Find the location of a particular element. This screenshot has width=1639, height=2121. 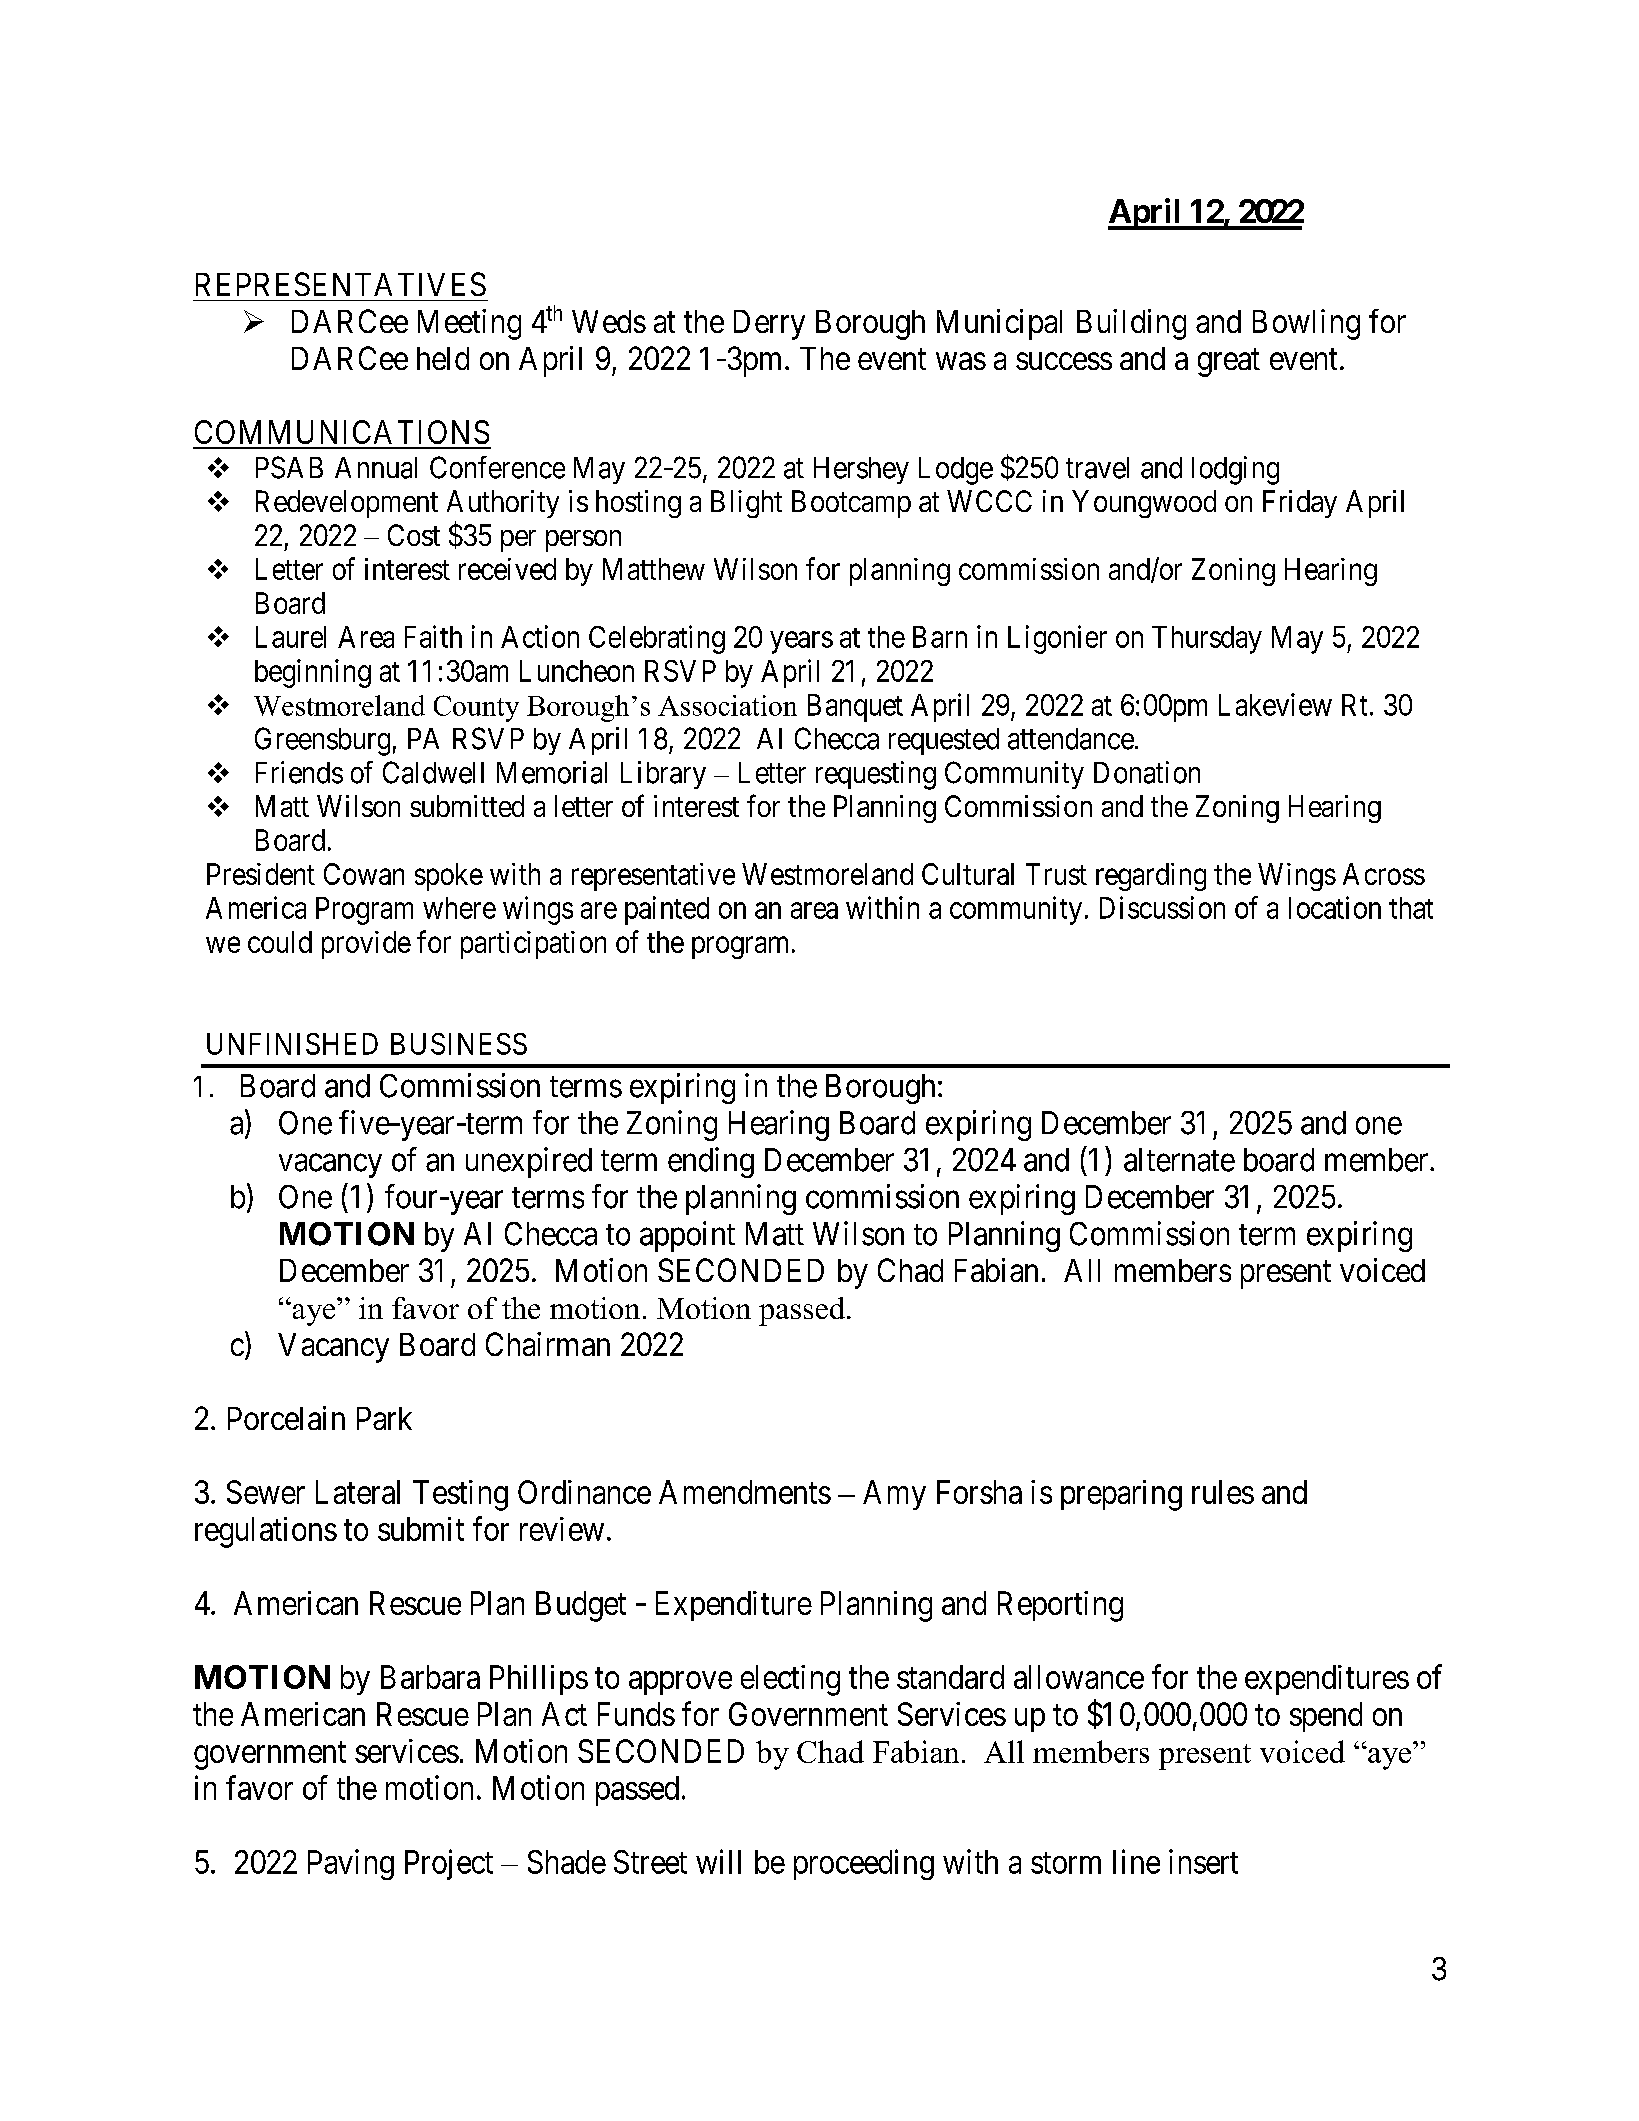

great is located at coordinates (1229, 363).
